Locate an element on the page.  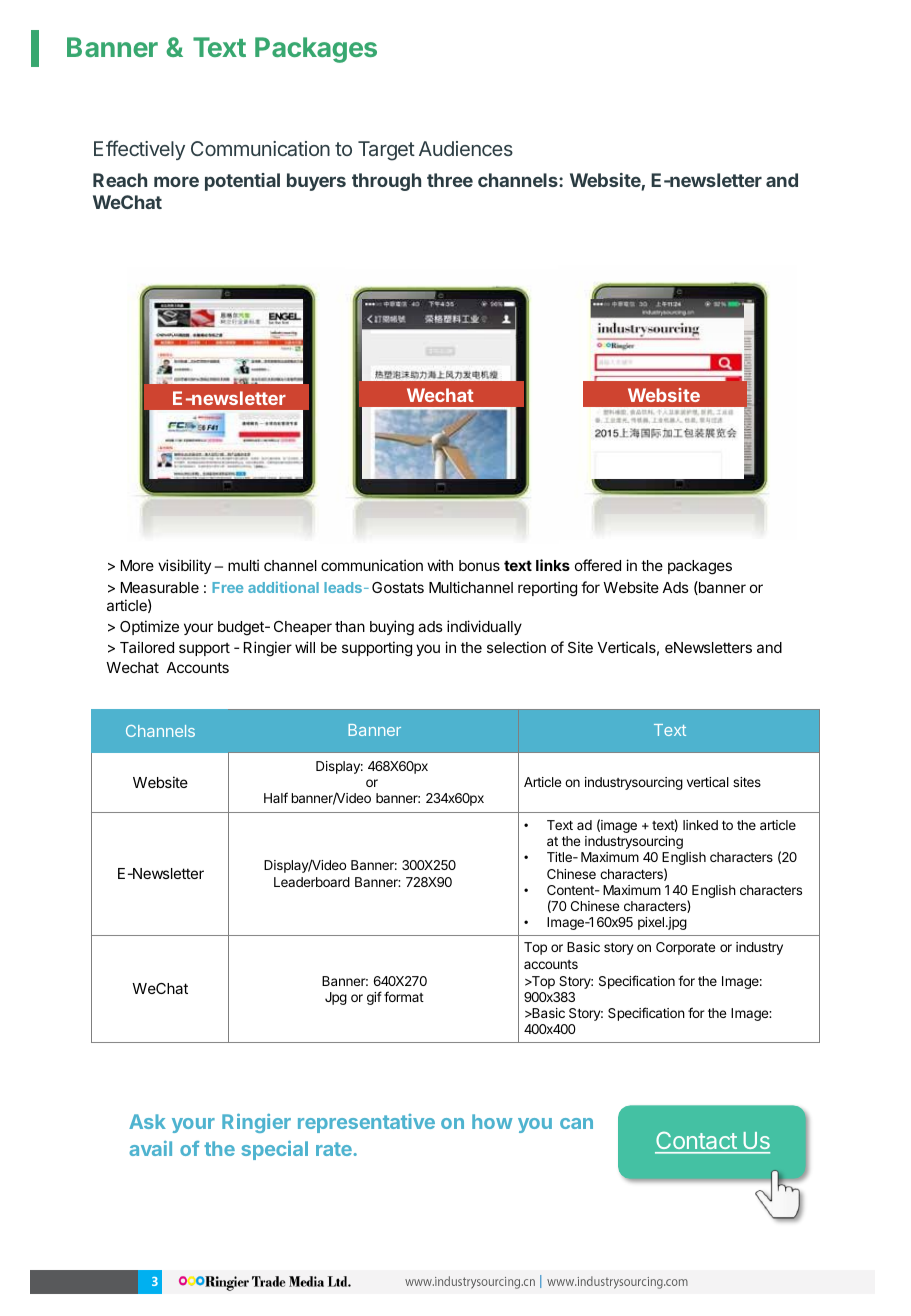
format is located at coordinates (404, 996).
